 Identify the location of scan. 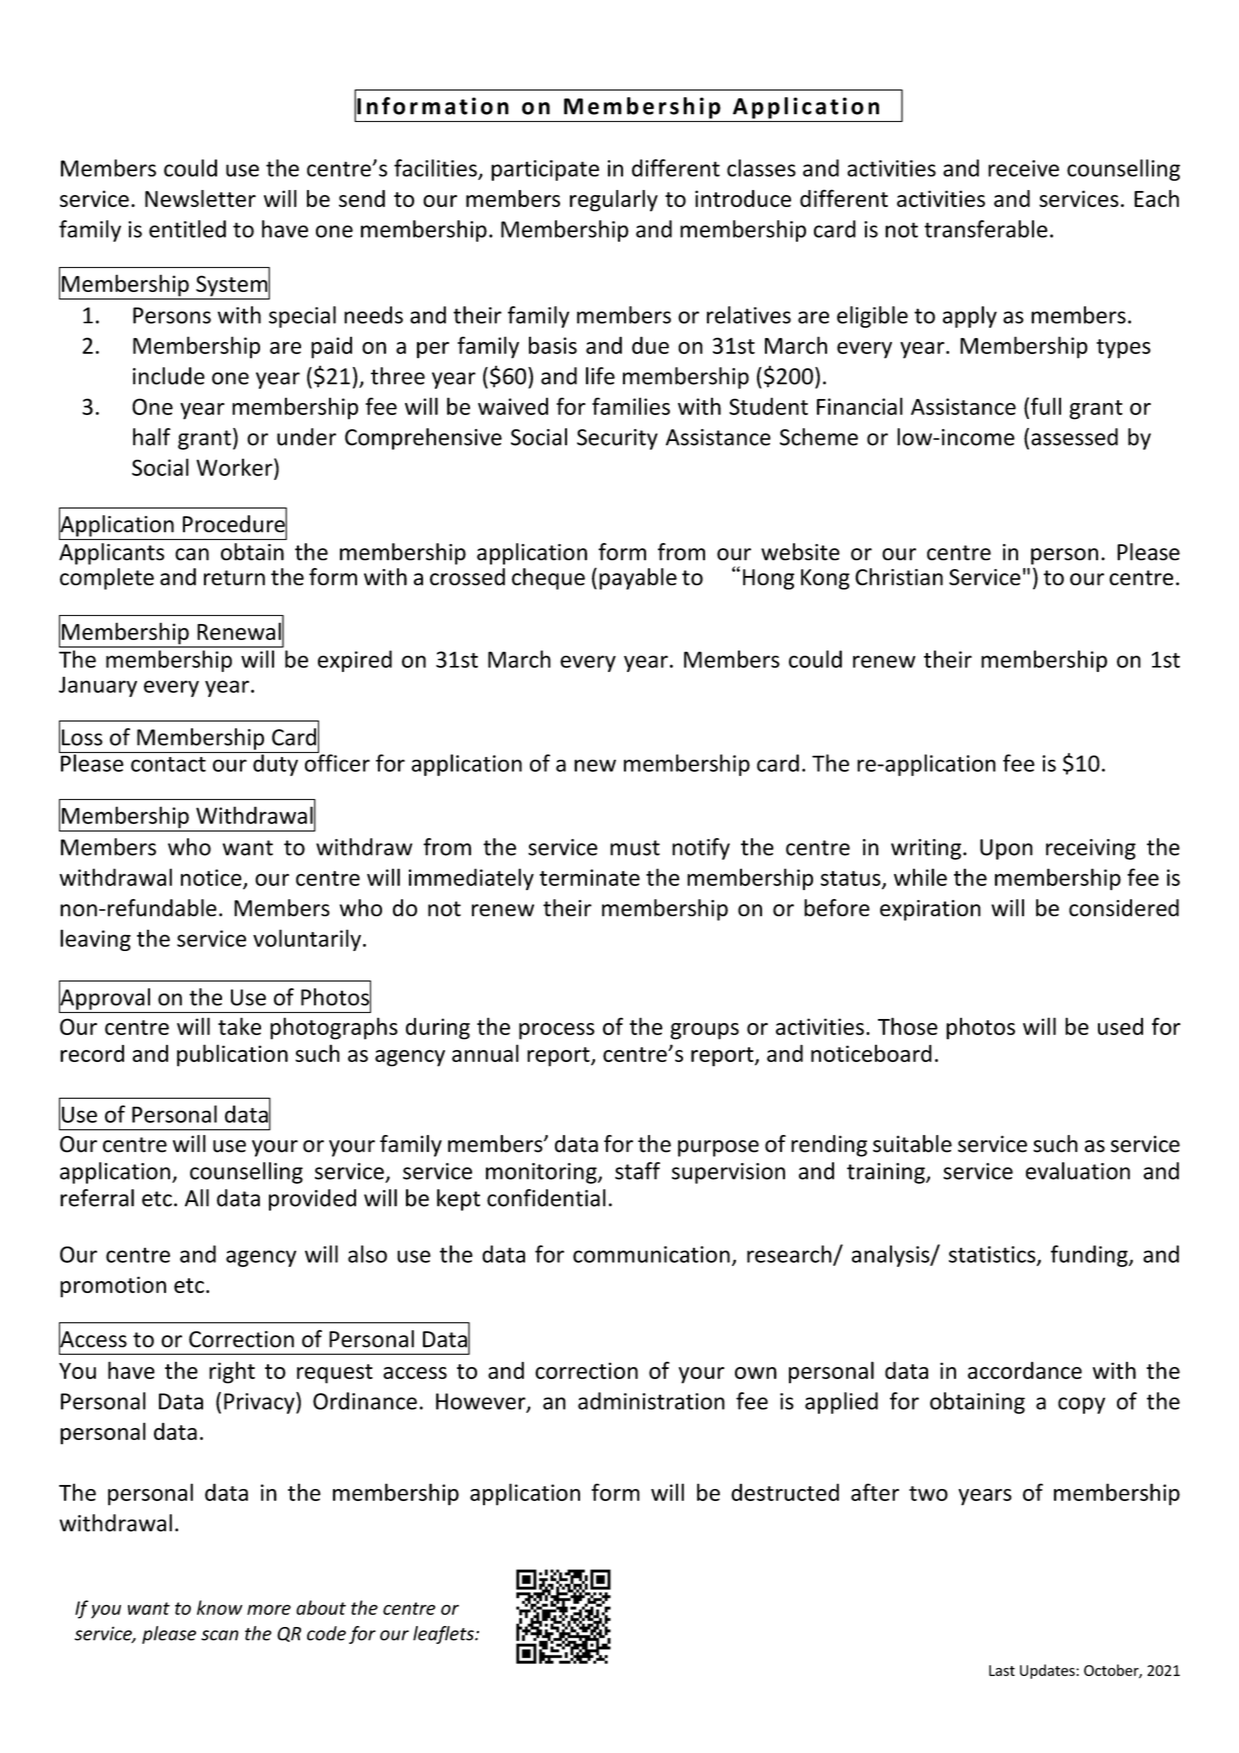
(220, 1635).
